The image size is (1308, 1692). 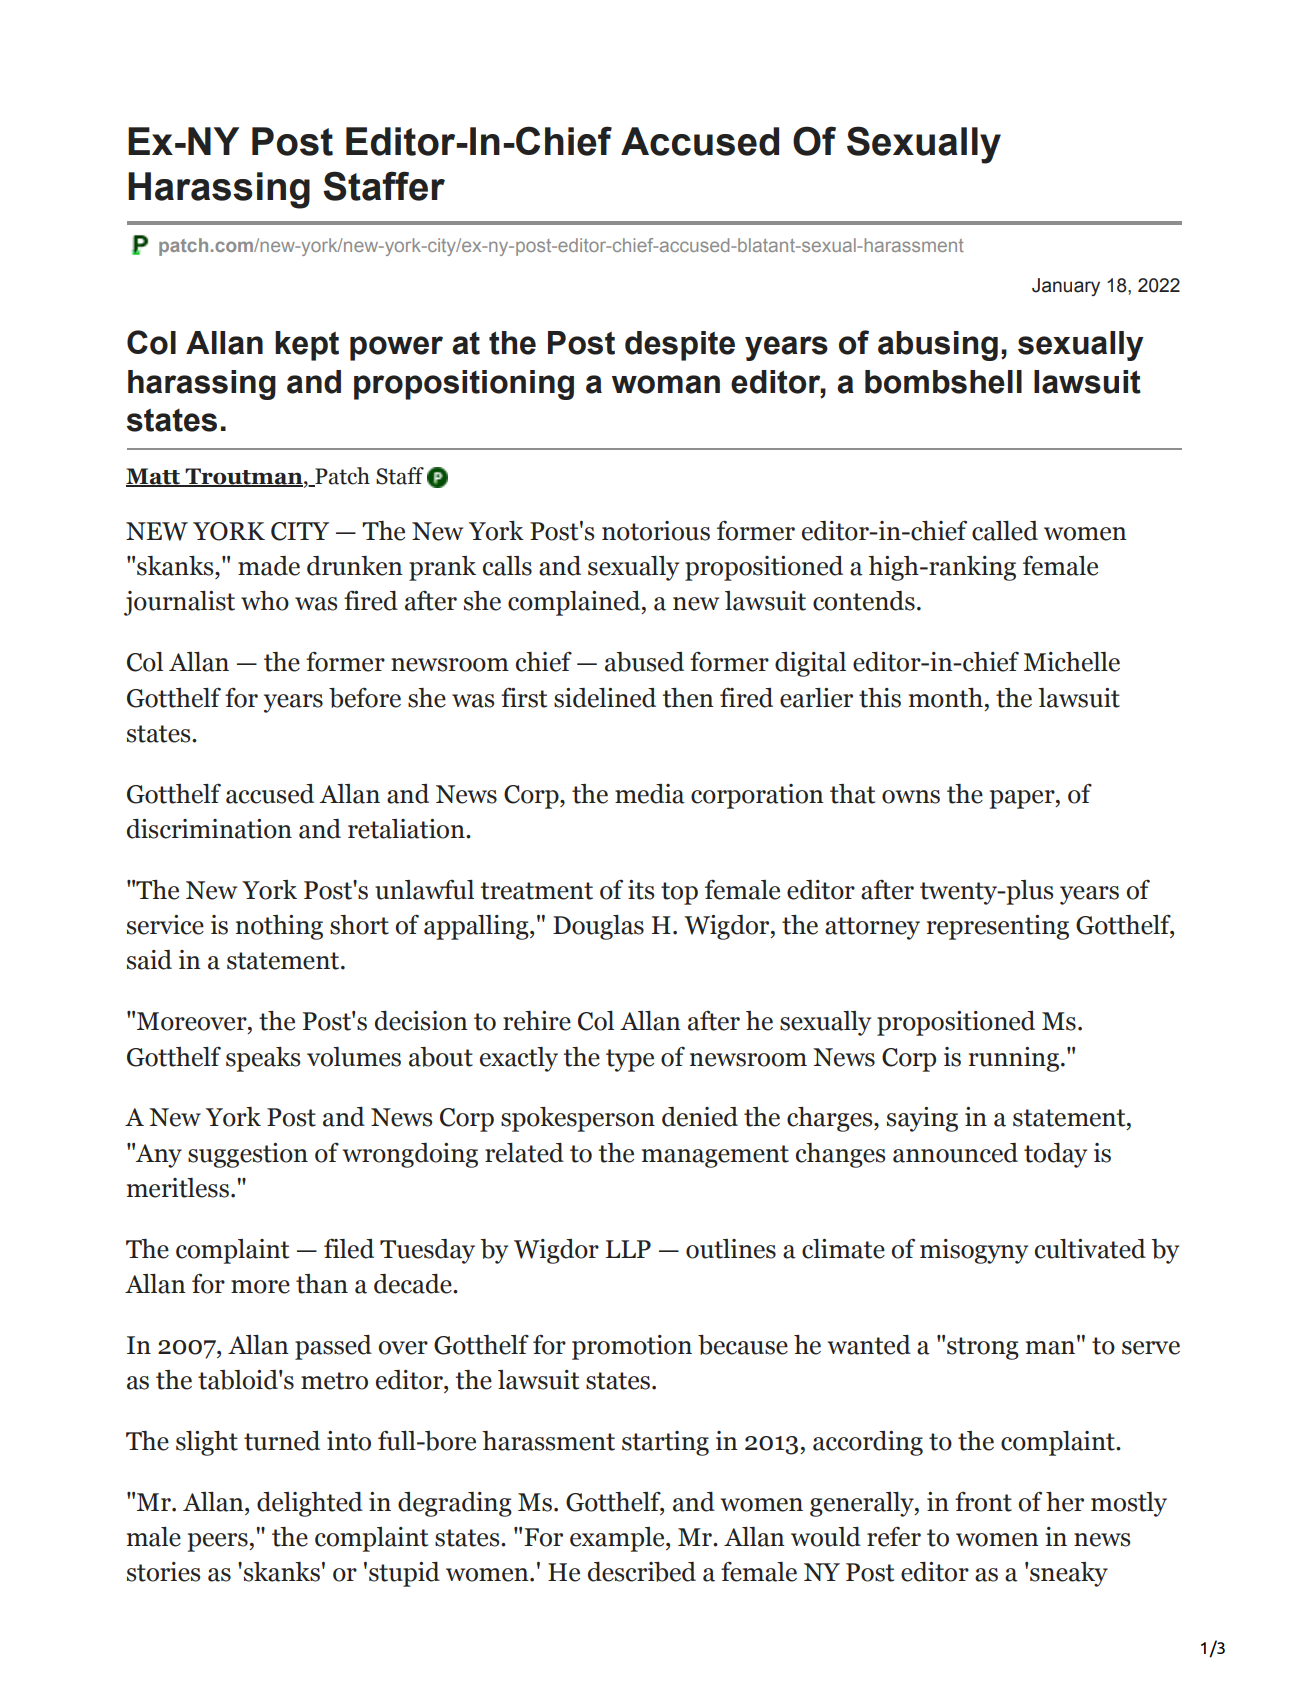 I want to click on denied, so click(x=700, y=1117).
